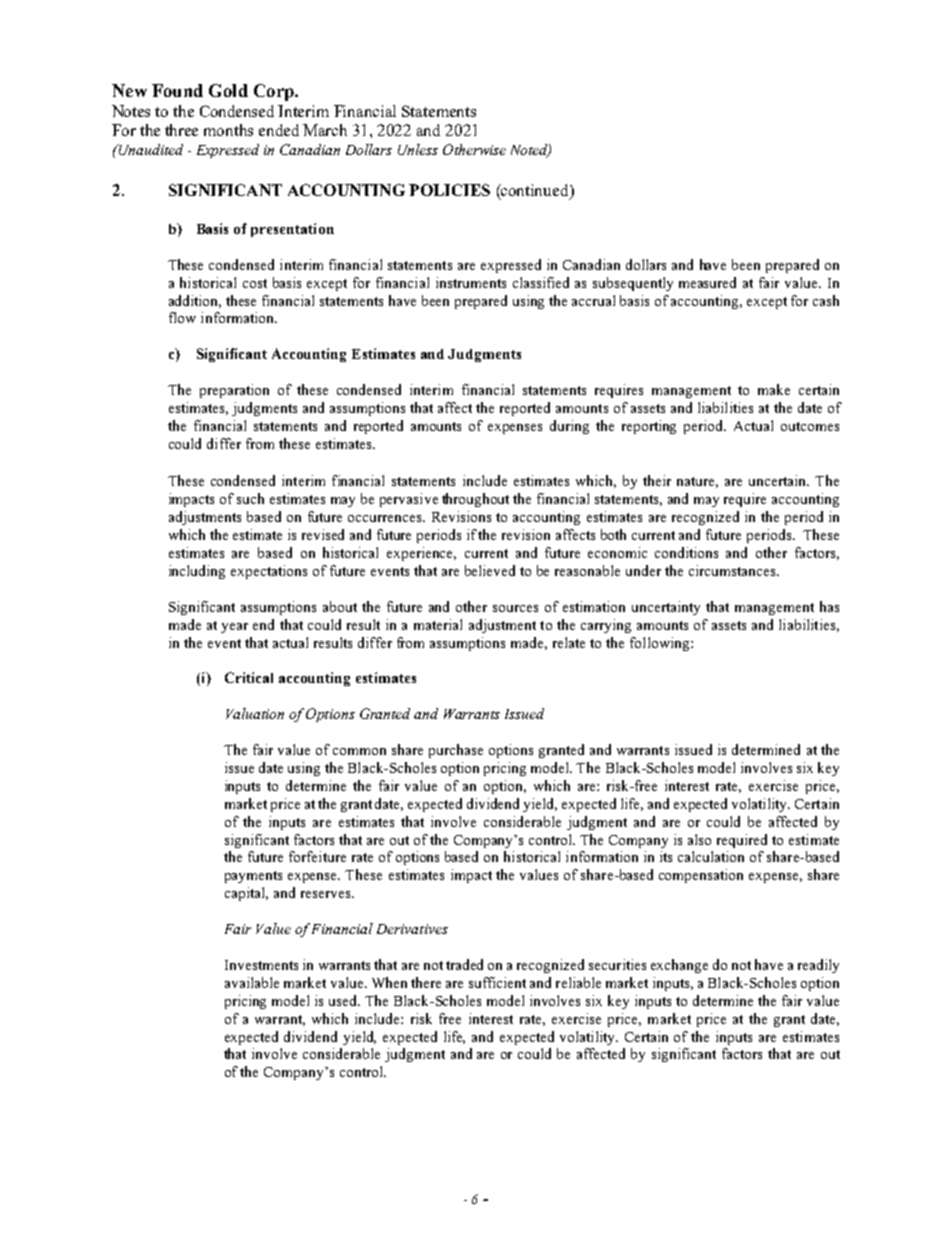  What do you see at coordinates (464, 964) in the screenshot?
I see `traded` at bounding box center [464, 964].
